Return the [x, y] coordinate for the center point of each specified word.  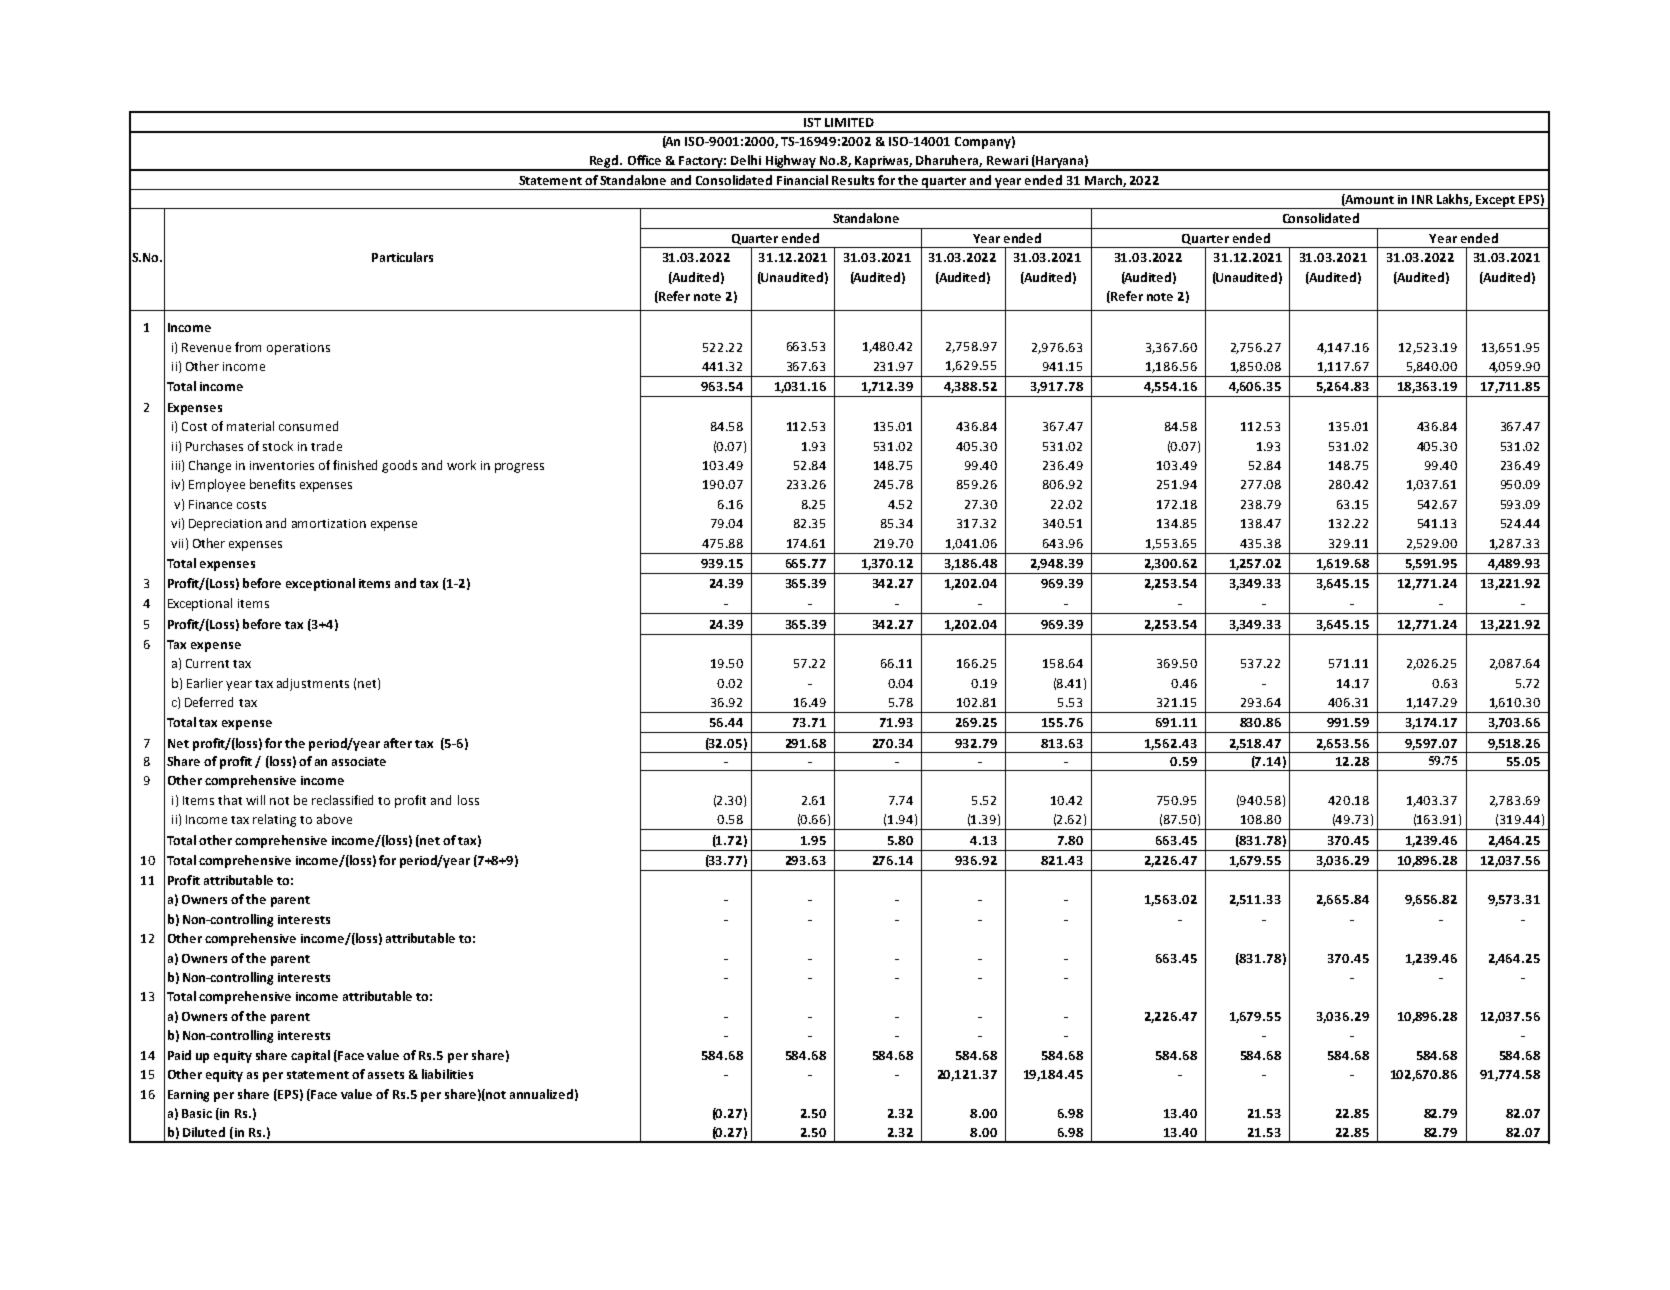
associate [359, 761]
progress [519, 468]
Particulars [402, 257]
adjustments [313, 684]
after [398, 743]
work [461, 465]
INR [1422, 199]
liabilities [447, 1074]
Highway [791, 162]
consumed [308, 426]
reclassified [342, 800]
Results [853, 180]
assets [386, 1075]
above [334, 819]
